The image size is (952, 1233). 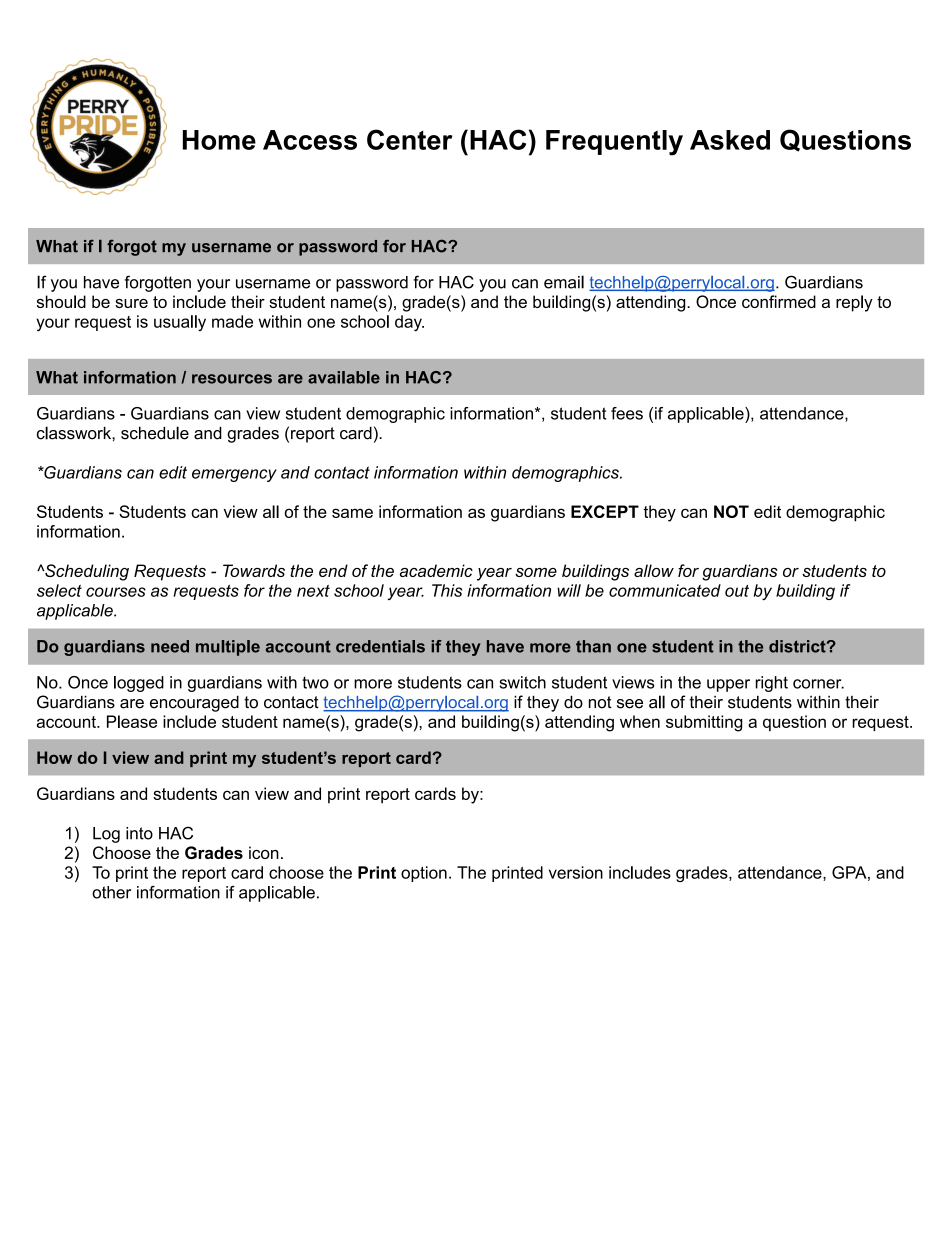 I want to click on Center, so click(x=410, y=139).
